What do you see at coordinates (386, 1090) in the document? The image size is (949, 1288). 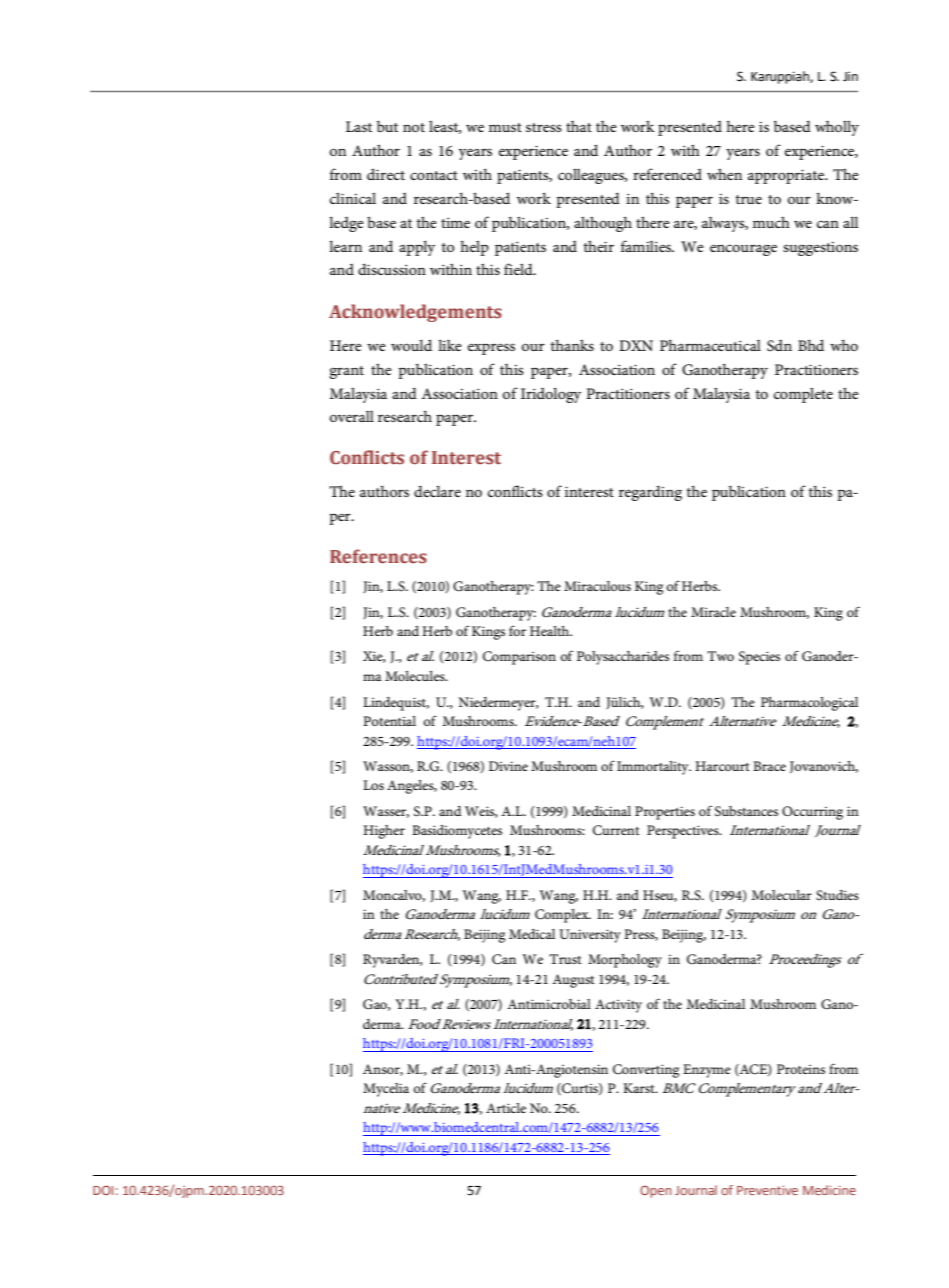 I see `Mycelia` at bounding box center [386, 1090].
